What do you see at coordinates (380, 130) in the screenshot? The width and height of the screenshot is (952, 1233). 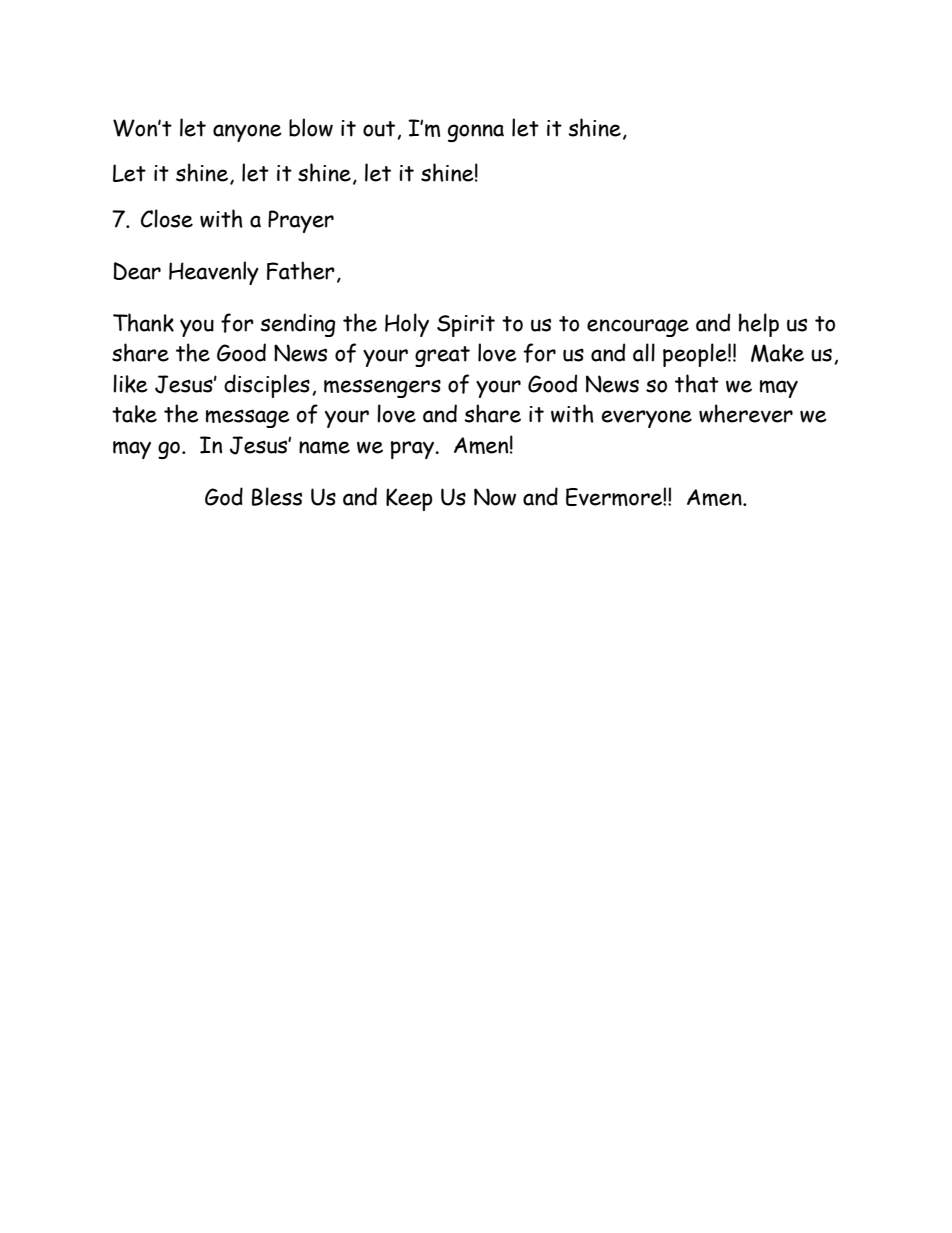 I see `out` at bounding box center [380, 130].
